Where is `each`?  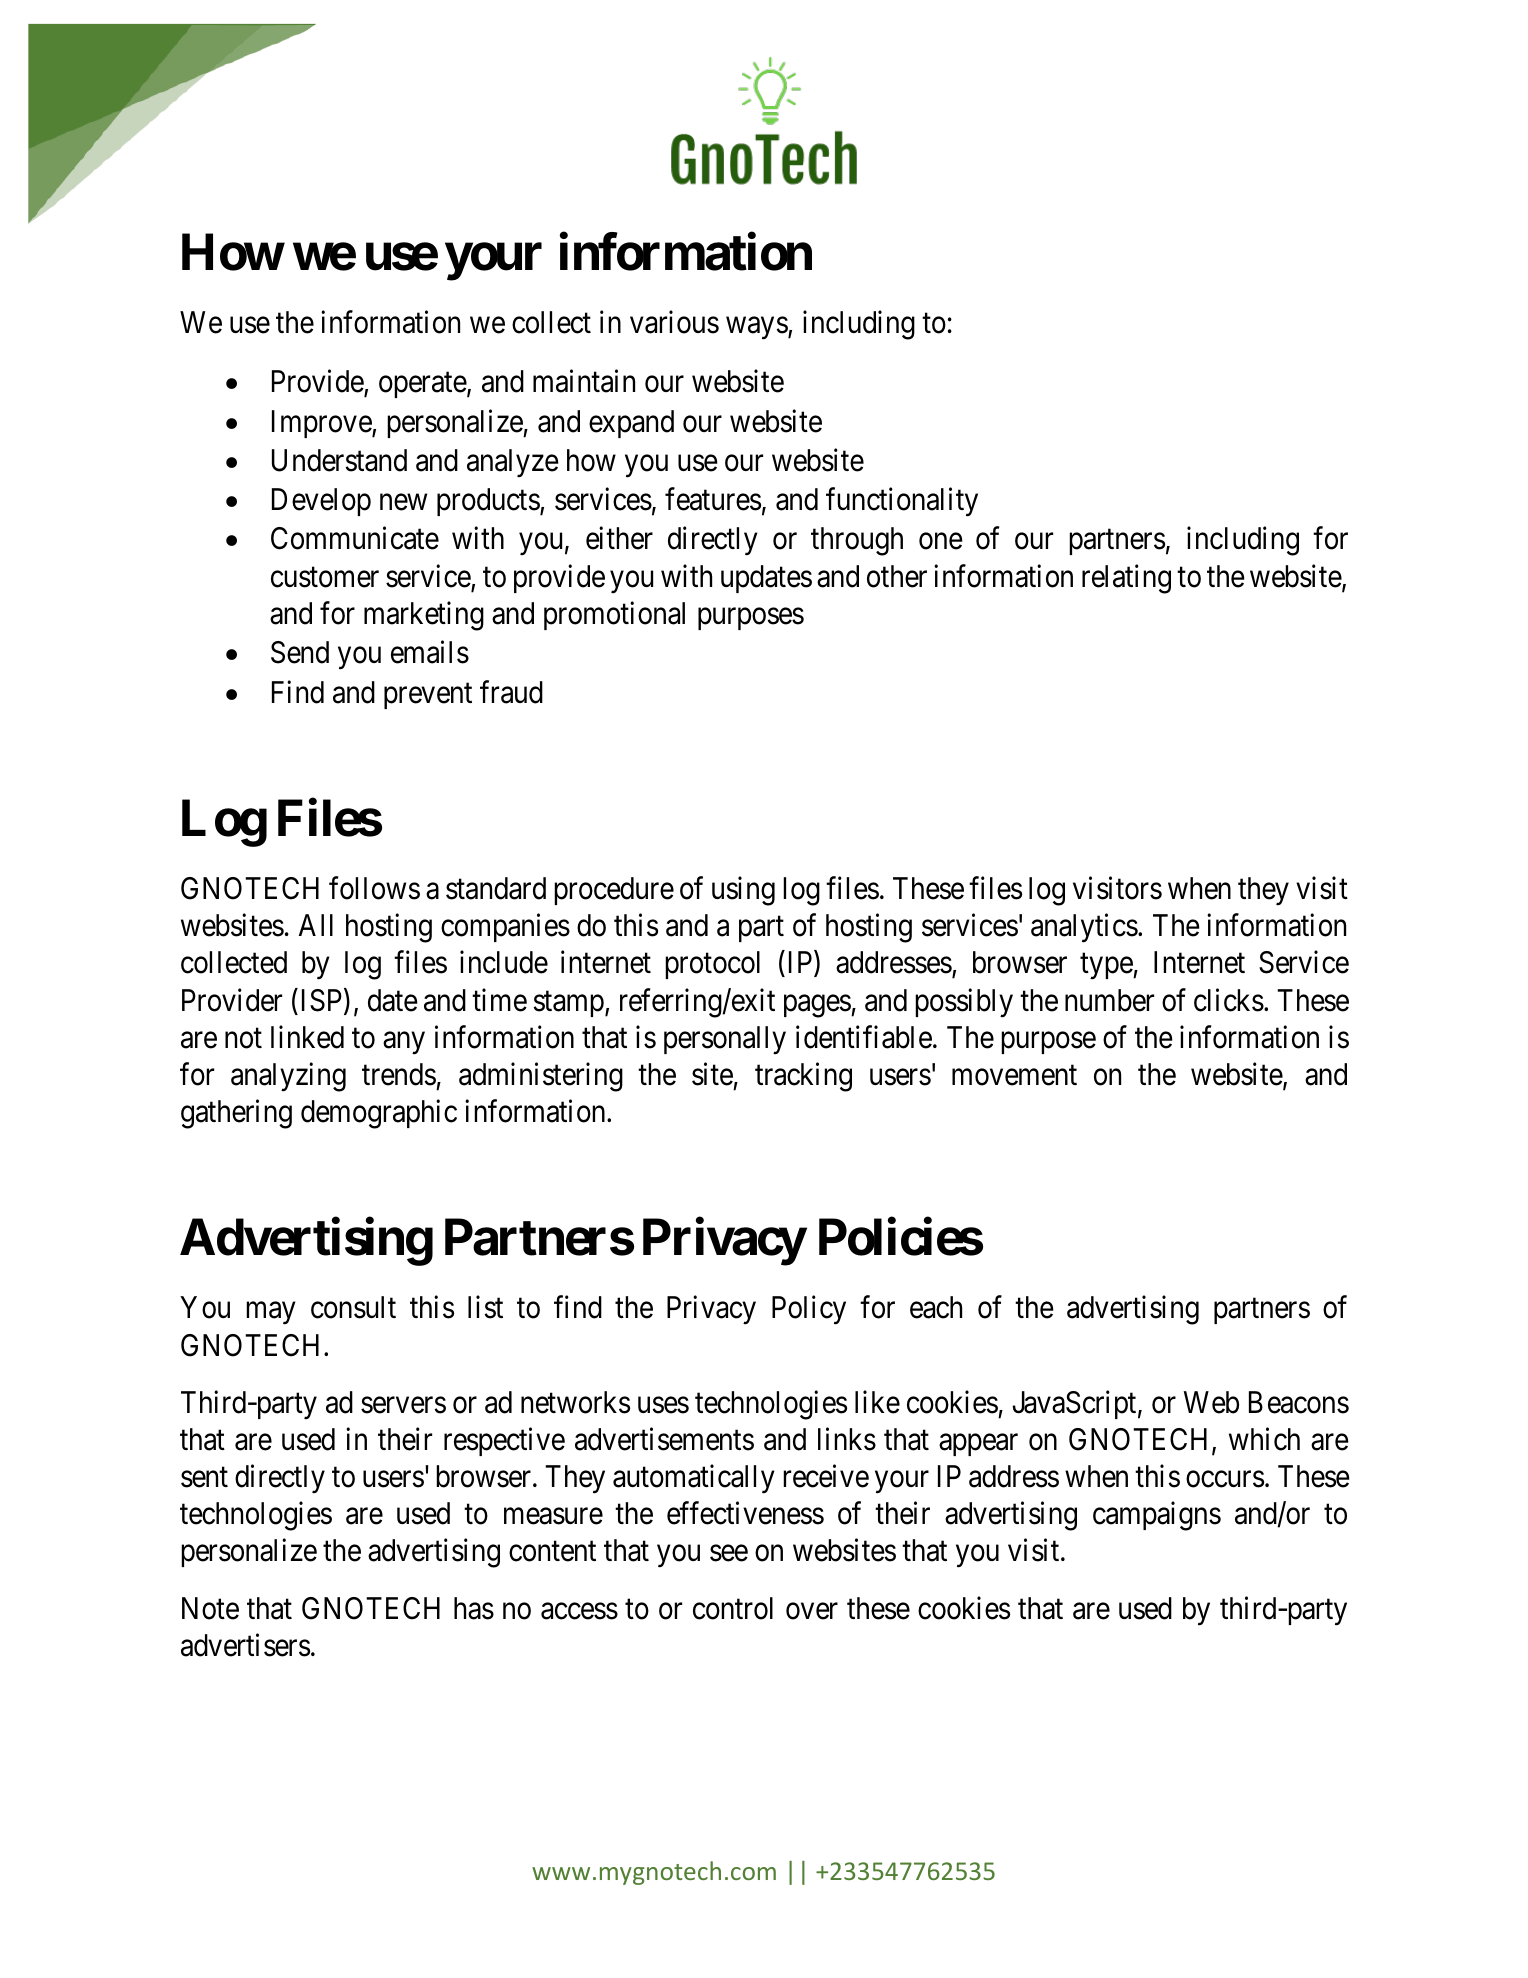
each is located at coordinates (936, 1307).
